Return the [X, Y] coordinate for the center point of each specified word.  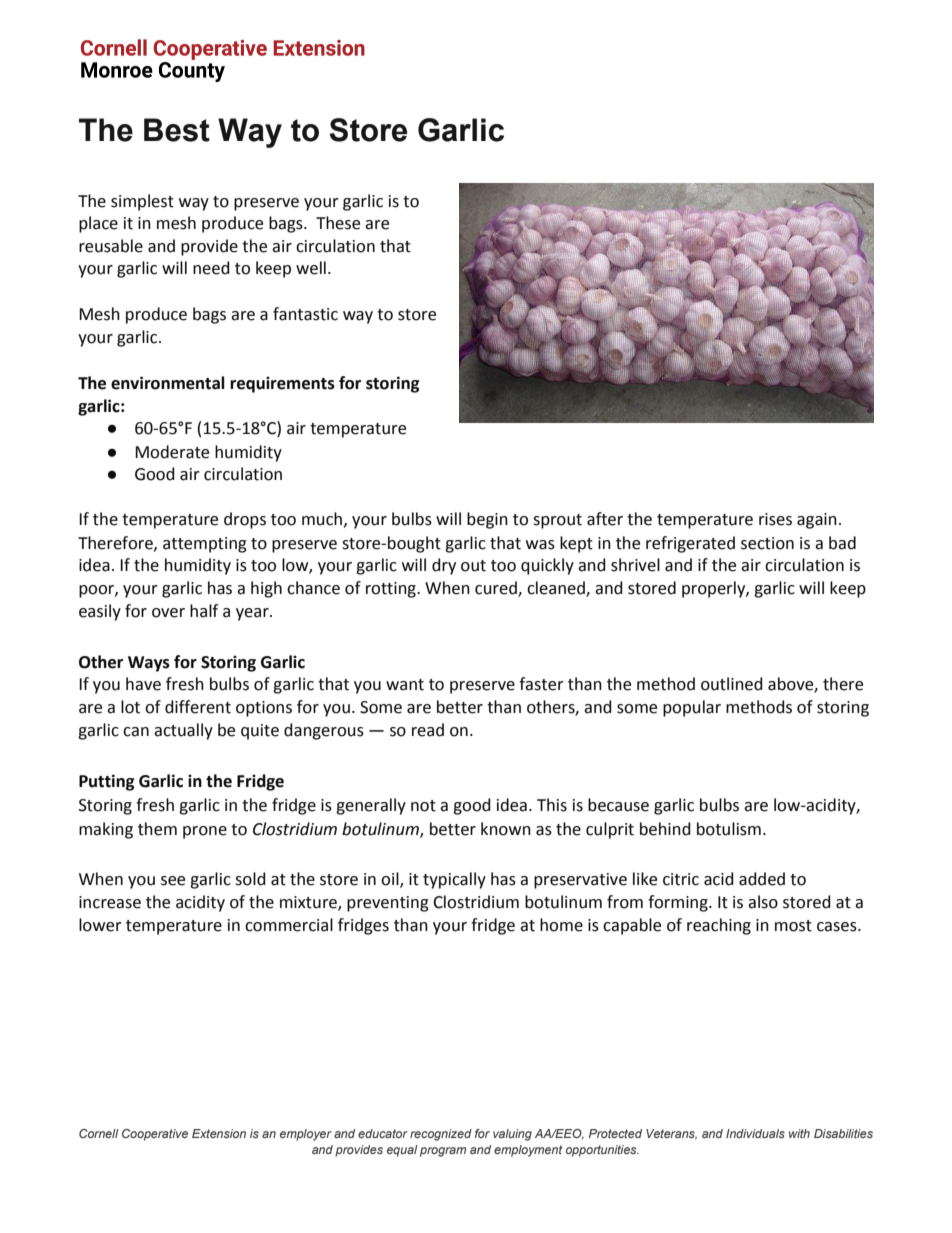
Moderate [172, 452]
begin [487, 520]
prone [205, 832]
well [311, 268]
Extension [219, 1133]
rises [775, 519]
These [338, 223]
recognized [441, 1135]
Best [177, 130]
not [423, 806]
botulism [729, 829]
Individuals [755, 1133]
